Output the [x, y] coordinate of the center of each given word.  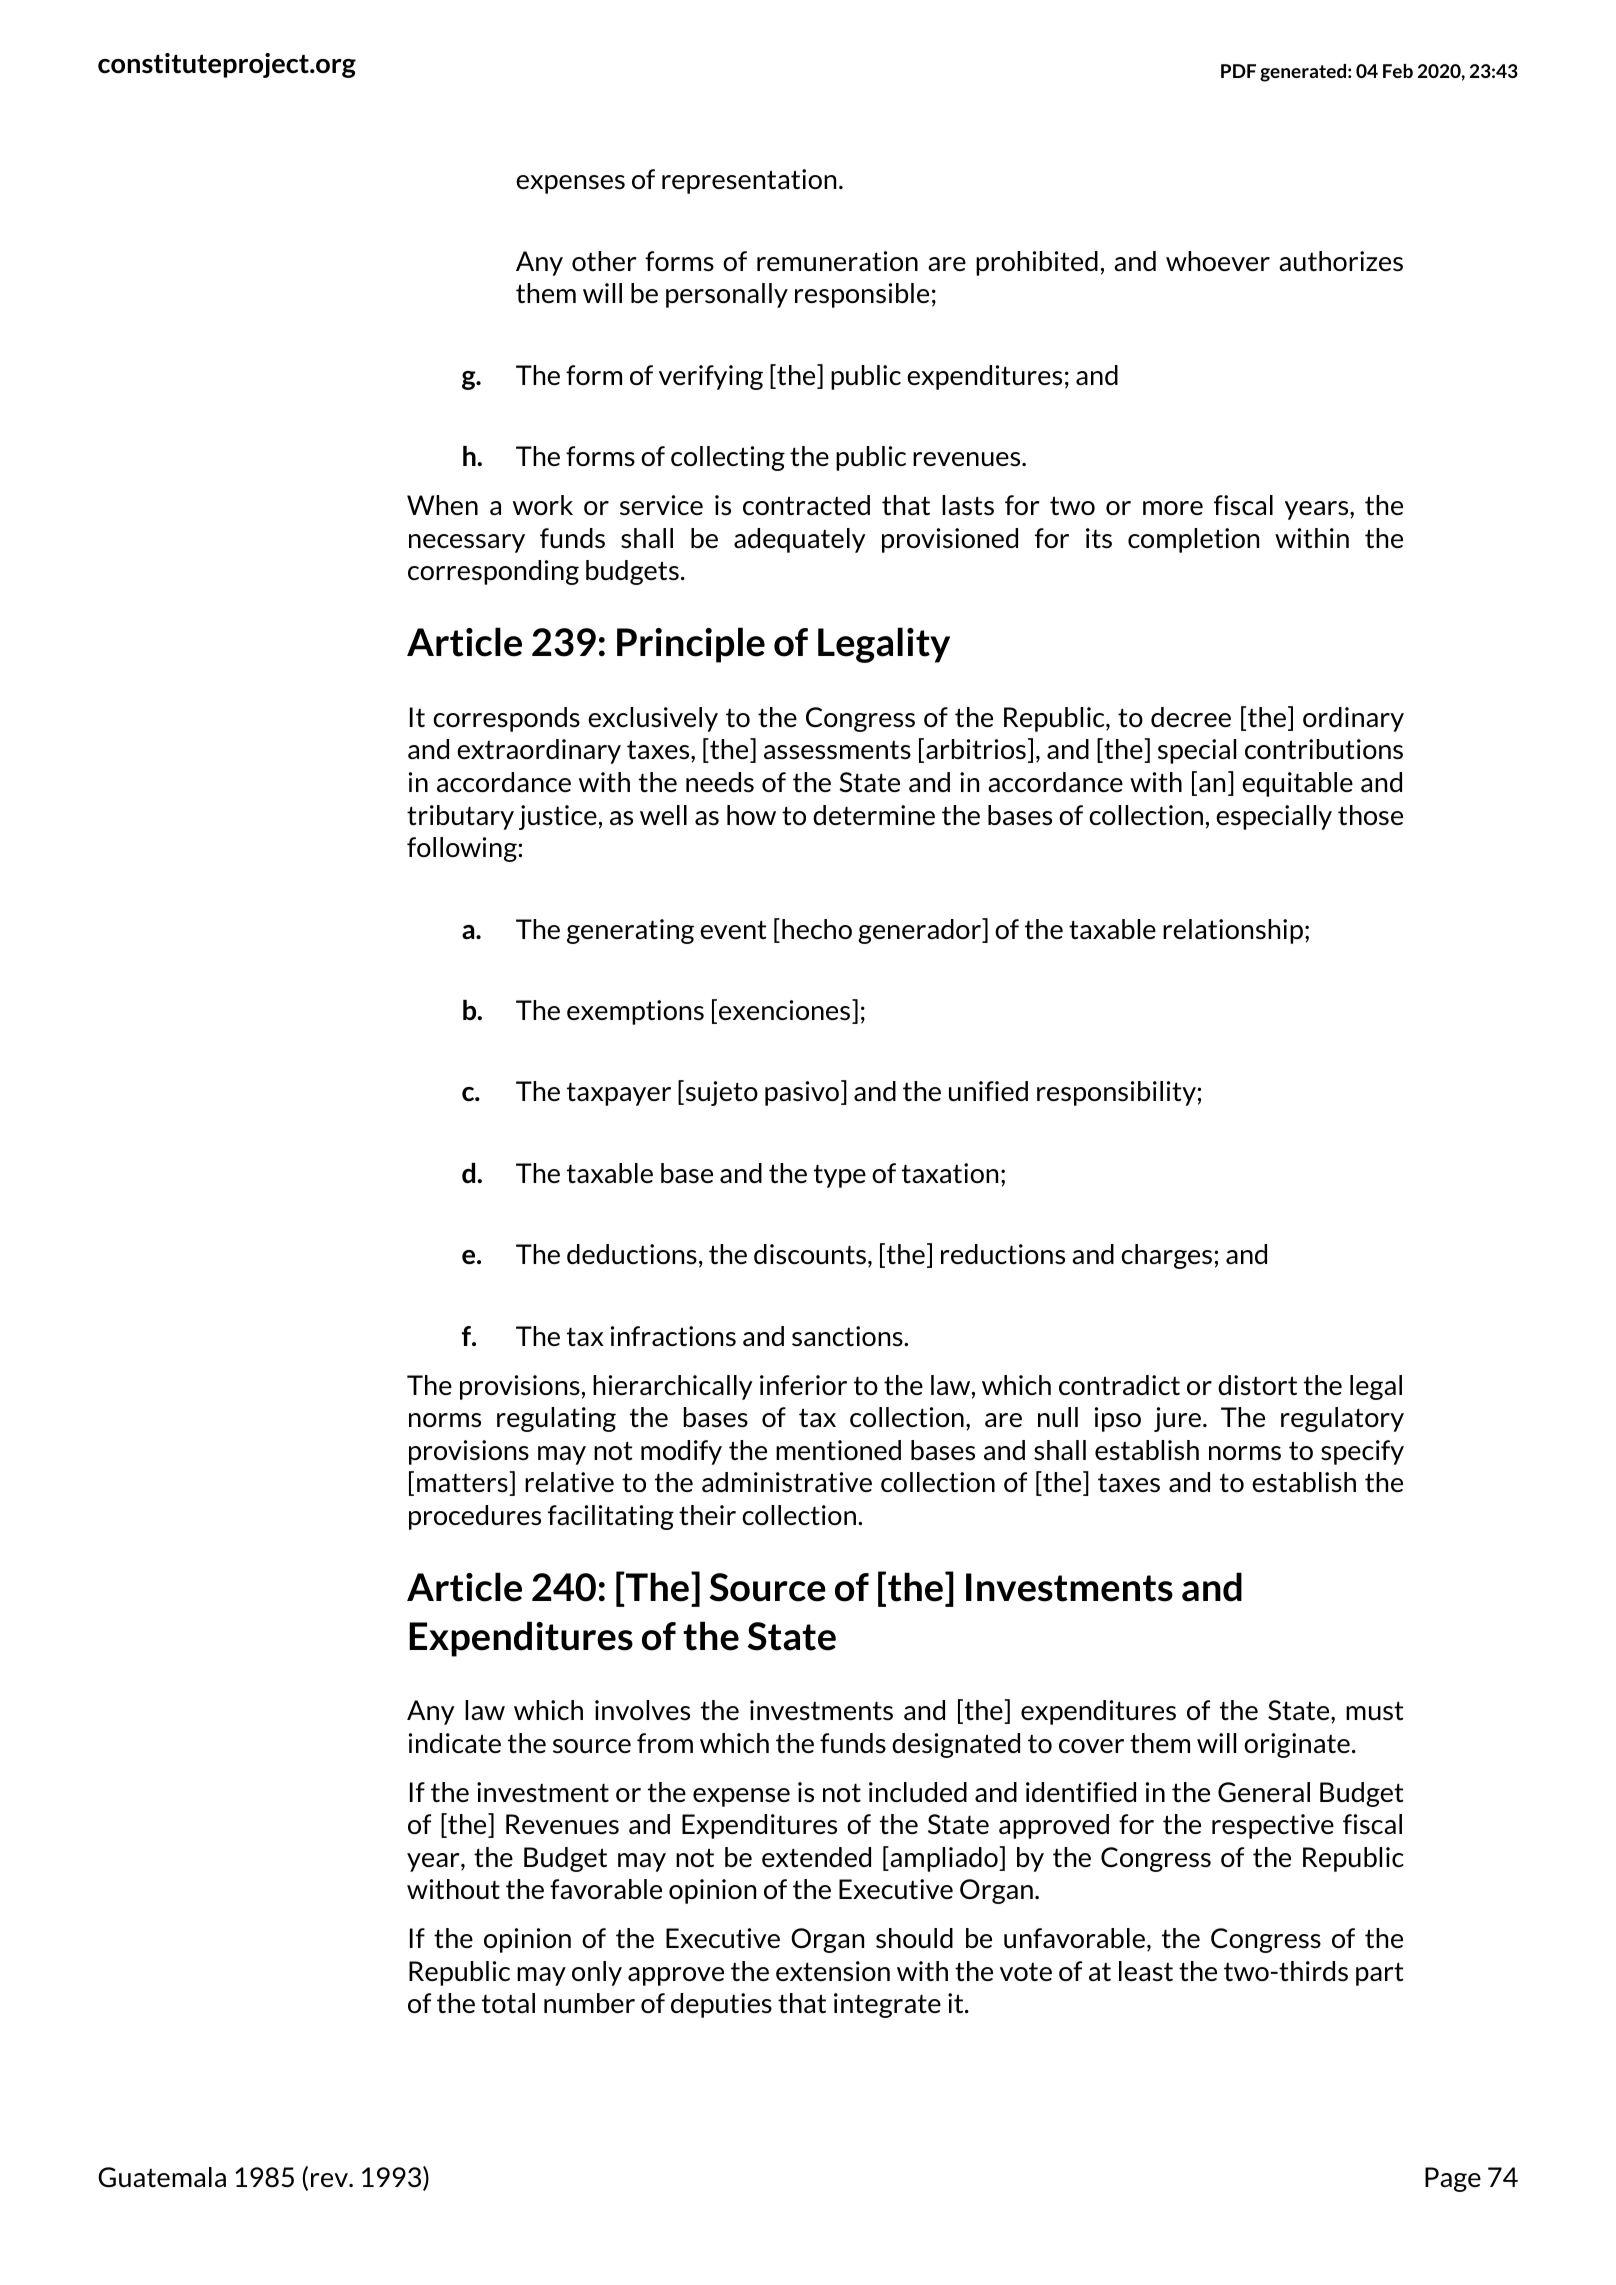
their [707, 1515]
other [604, 261]
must [1375, 1711]
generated [1303, 73]
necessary [467, 543]
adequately [800, 540]
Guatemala [162, 2177]
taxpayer [619, 1094]
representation [749, 181]
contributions [1324, 749]
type [840, 1176]
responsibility [1117, 1093]
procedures [475, 1517]
